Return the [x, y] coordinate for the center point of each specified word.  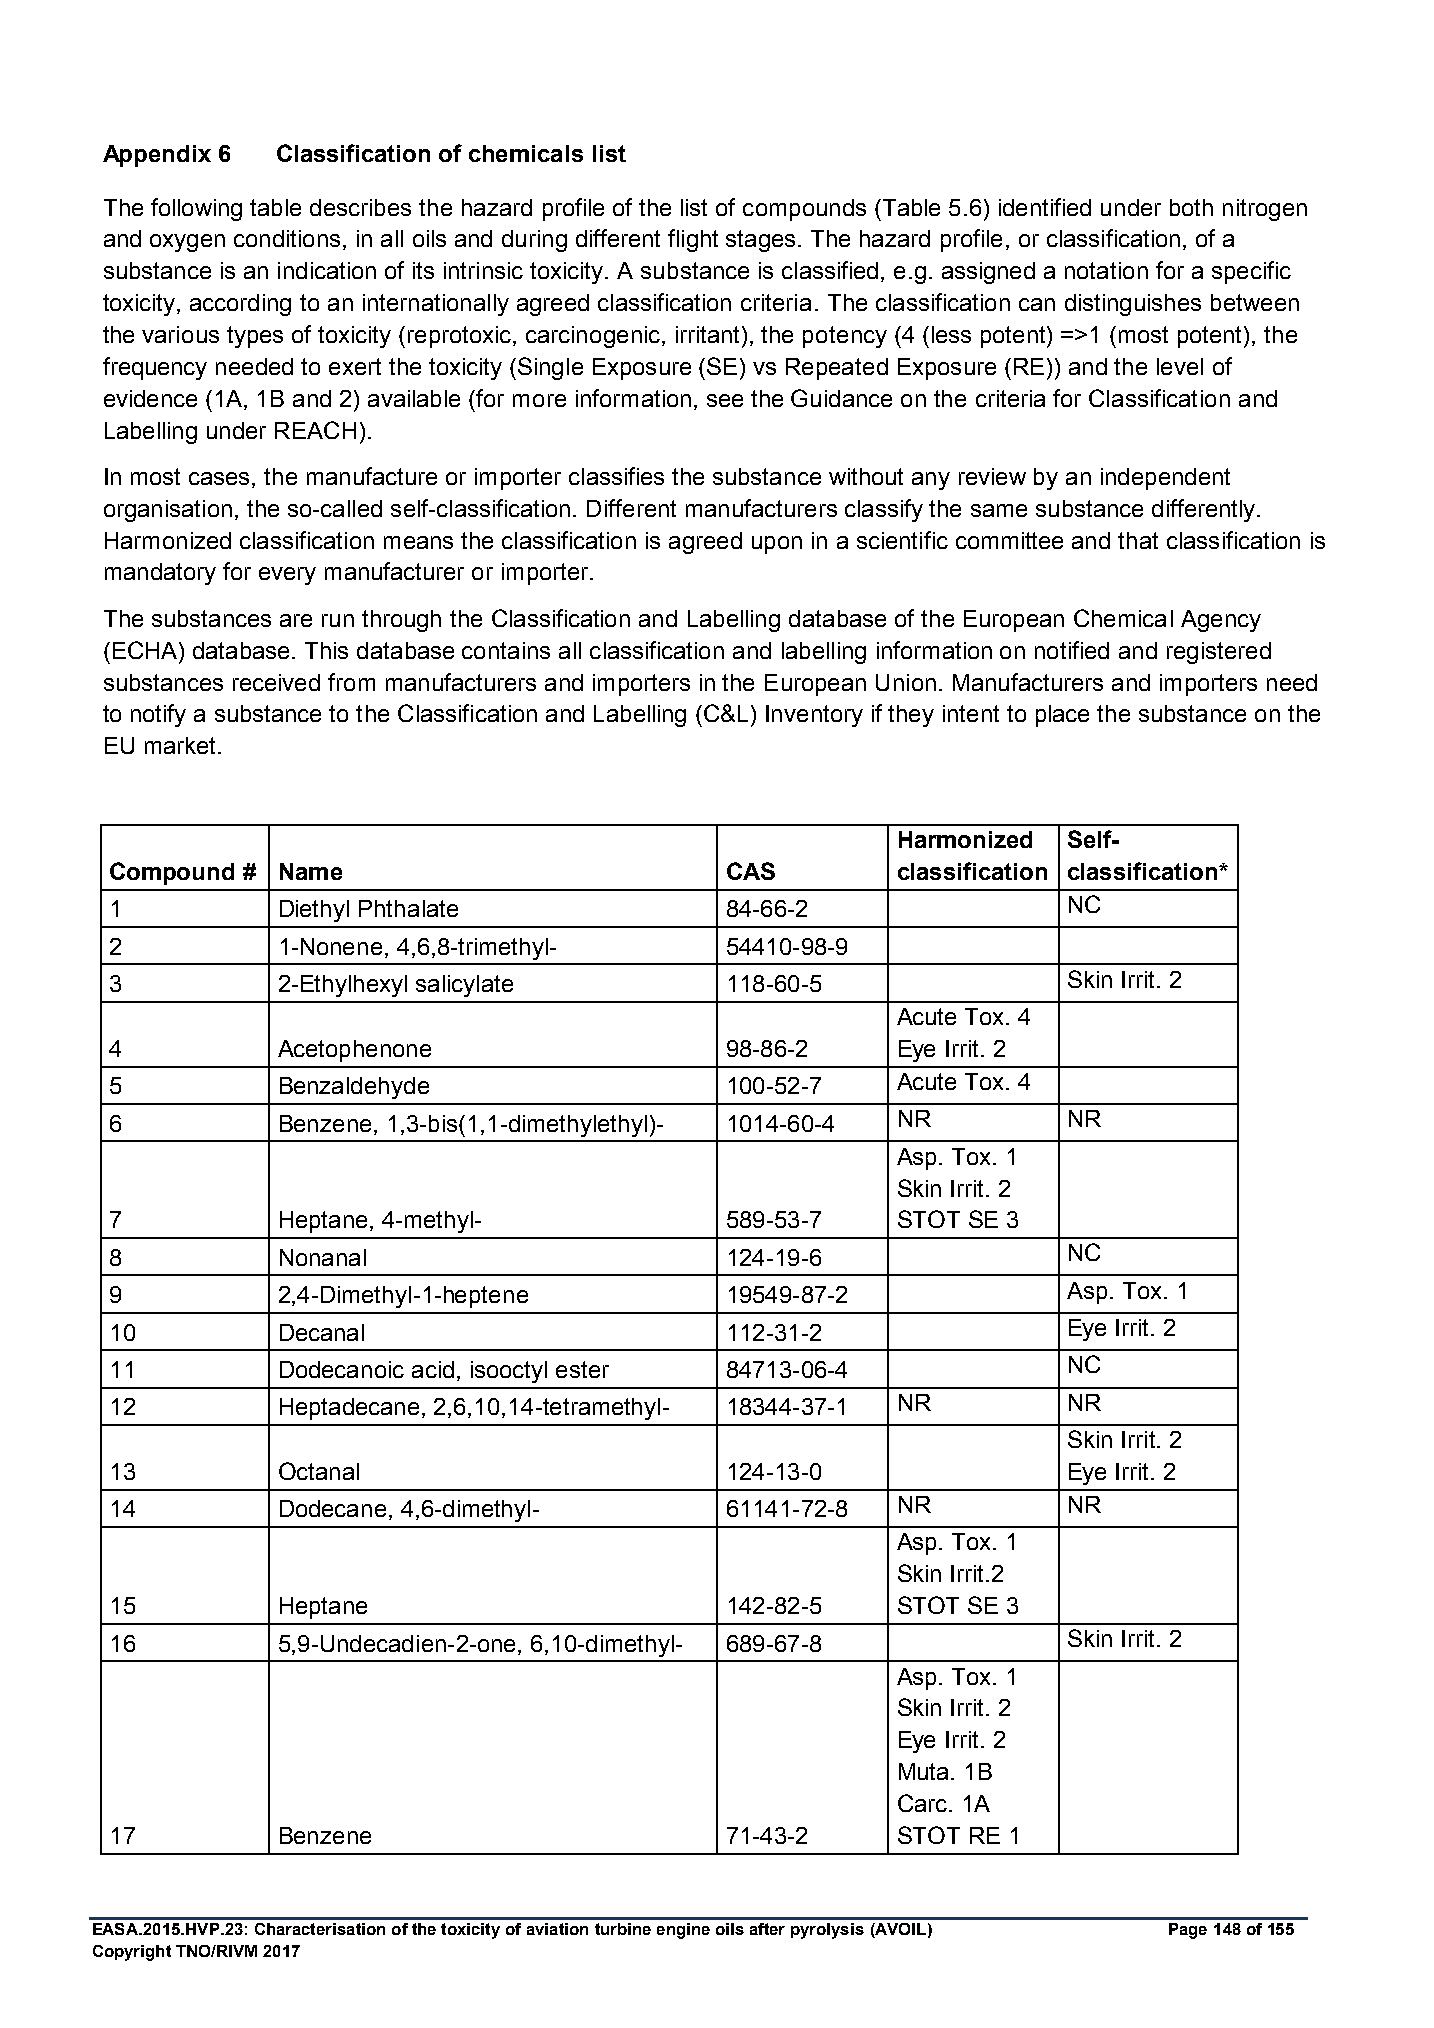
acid [433, 1369]
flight [693, 240]
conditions [287, 238]
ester [582, 1369]
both [1191, 207]
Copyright [132, 1953]
